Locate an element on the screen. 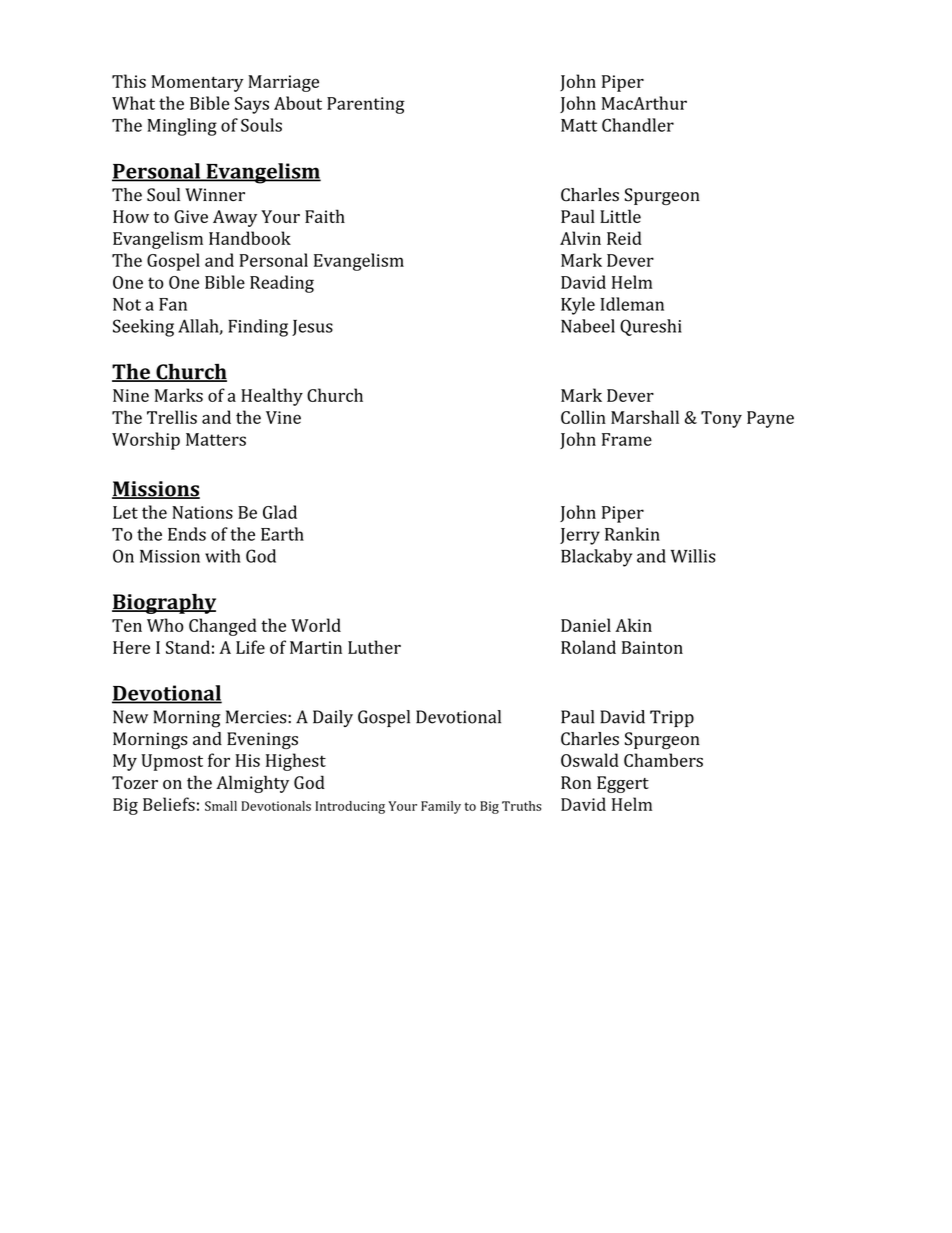 The height and width of the screenshot is (1233, 952). Reid is located at coordinates (624, 238).
